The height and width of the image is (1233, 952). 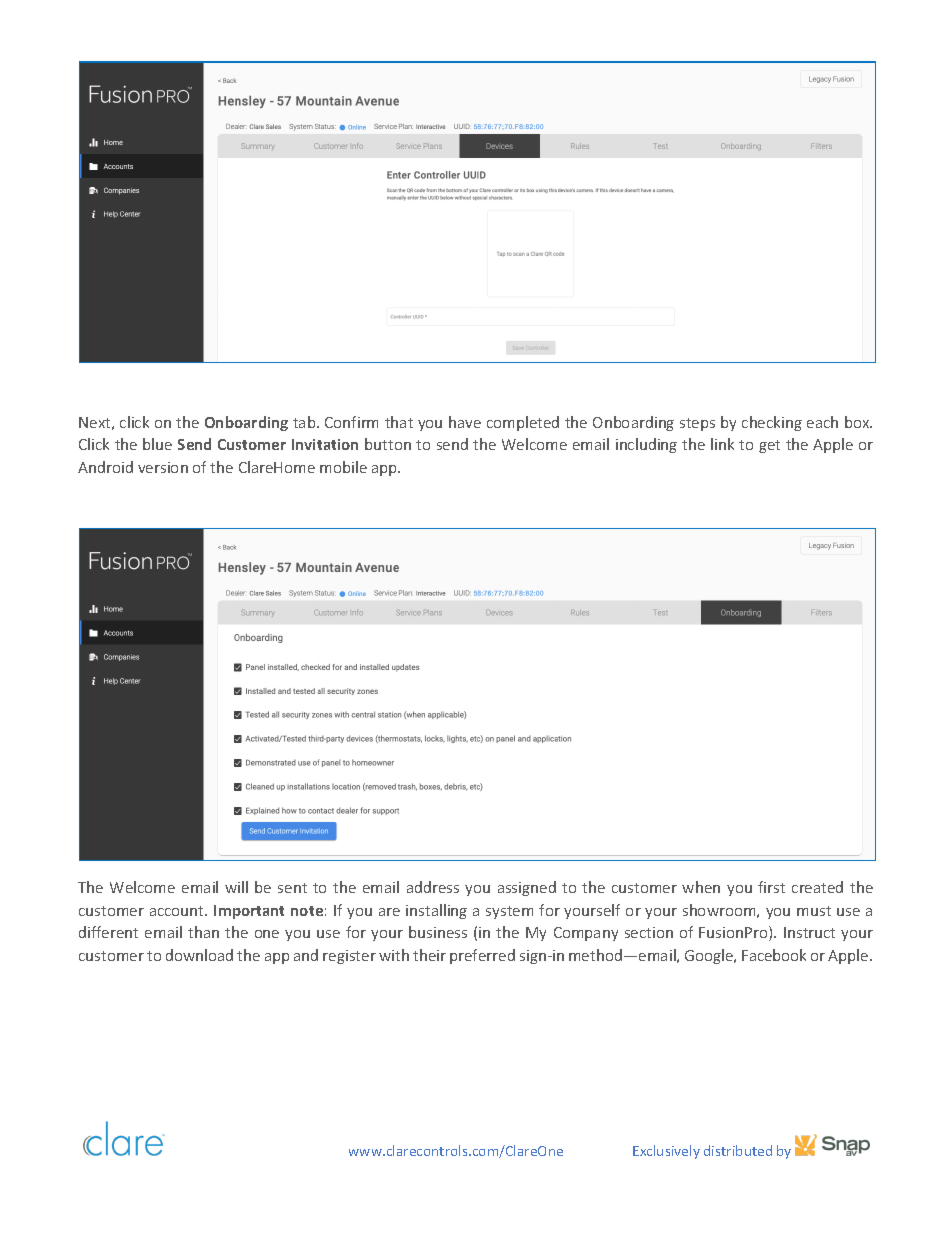 What do you see at coordinates (482, 956) in the image?
I see `preferred` at bounding box center [482, 956].
